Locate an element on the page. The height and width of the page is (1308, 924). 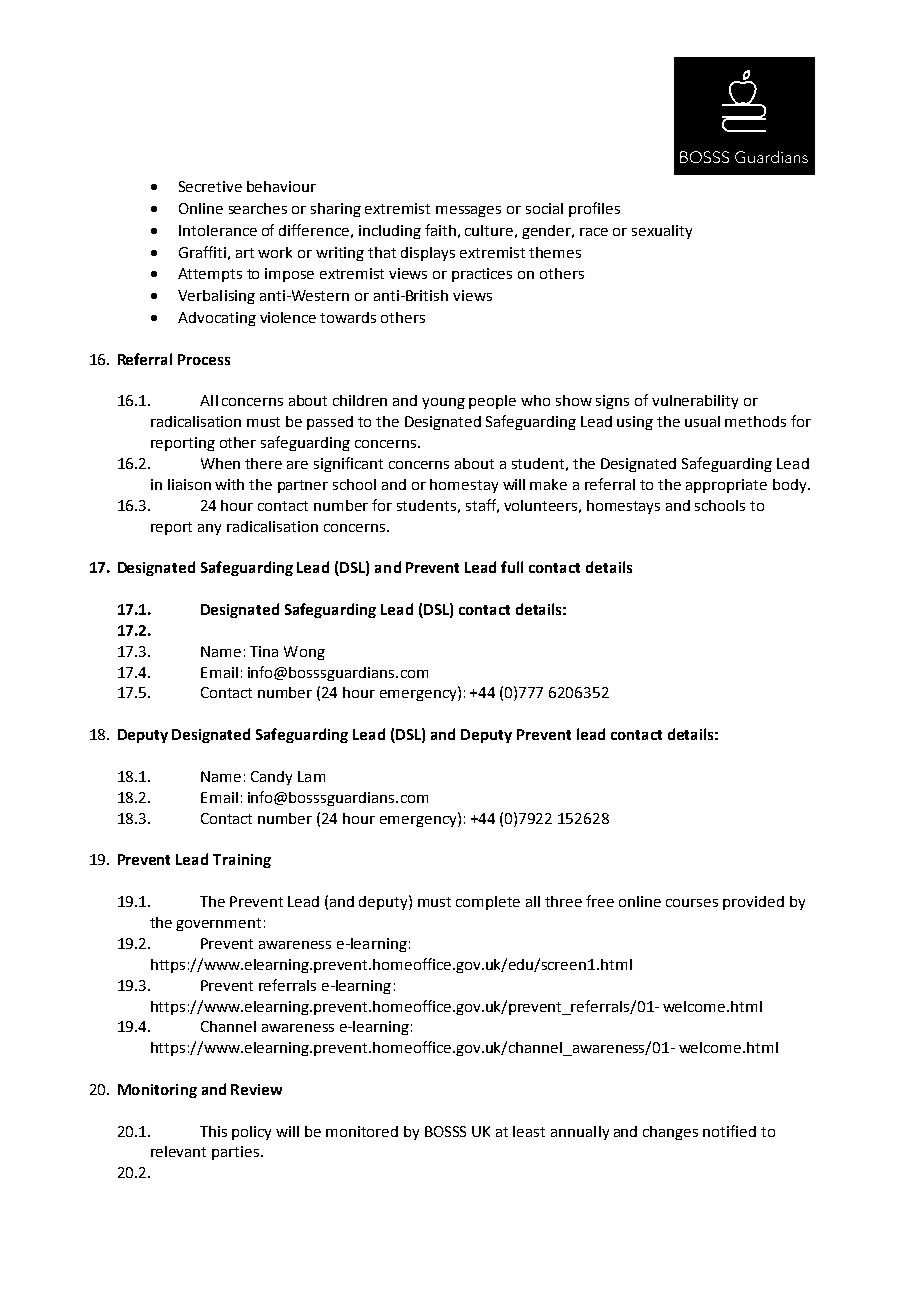
people is located at coordinates (492, 402).
